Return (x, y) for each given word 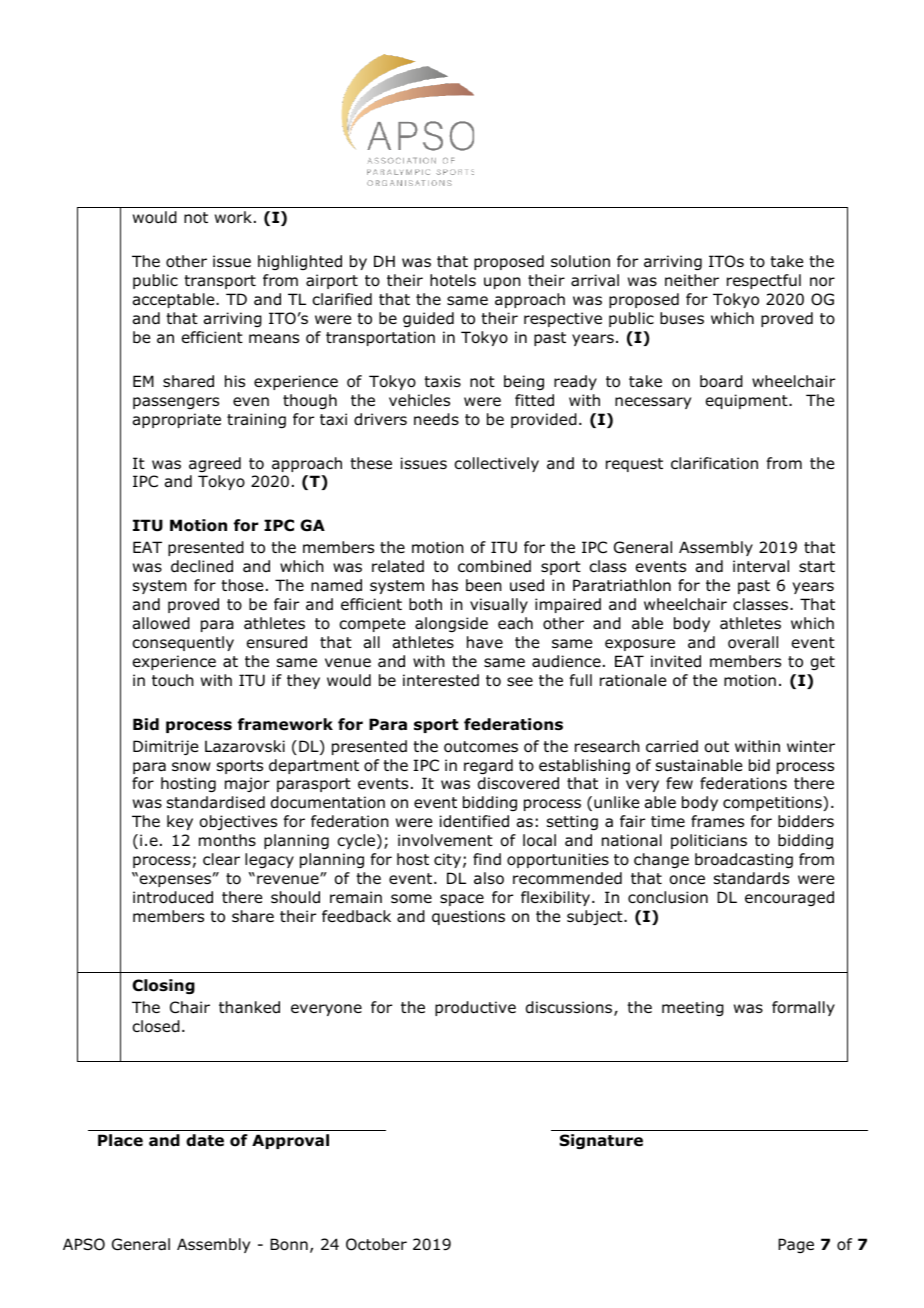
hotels (453, 280)
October (376, 1244)
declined (202, 566)
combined (494, 566)
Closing (163, 986)
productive (475, 1008)
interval (761, 566)
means (274, 338)
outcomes (481, 747)
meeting (693, 1008)
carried (672, 746)
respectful (764, 281)
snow (191, 767)
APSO (84, 1244)
